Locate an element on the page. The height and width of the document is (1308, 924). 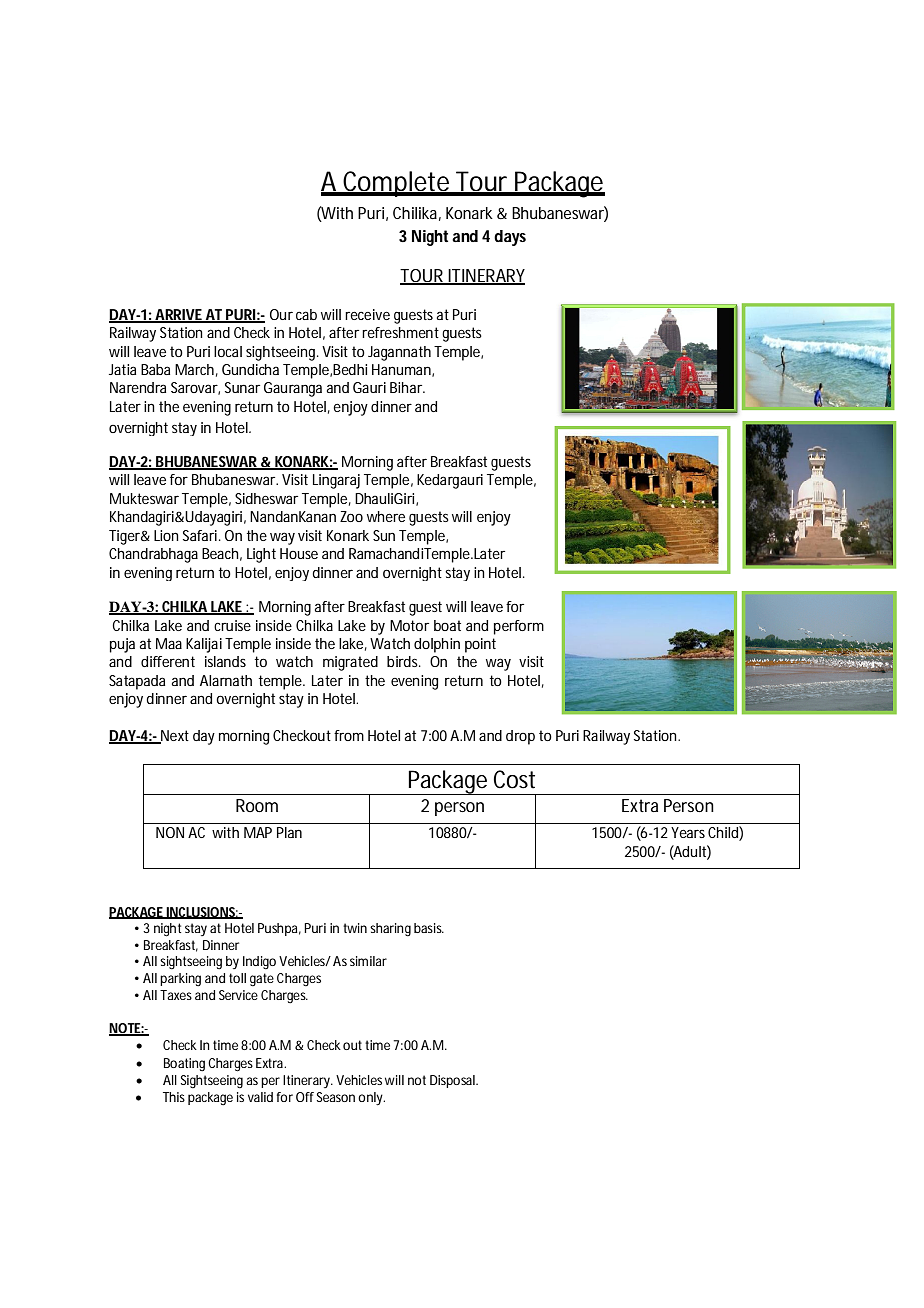
ARRIVE is located at coordinates (179, 315).
